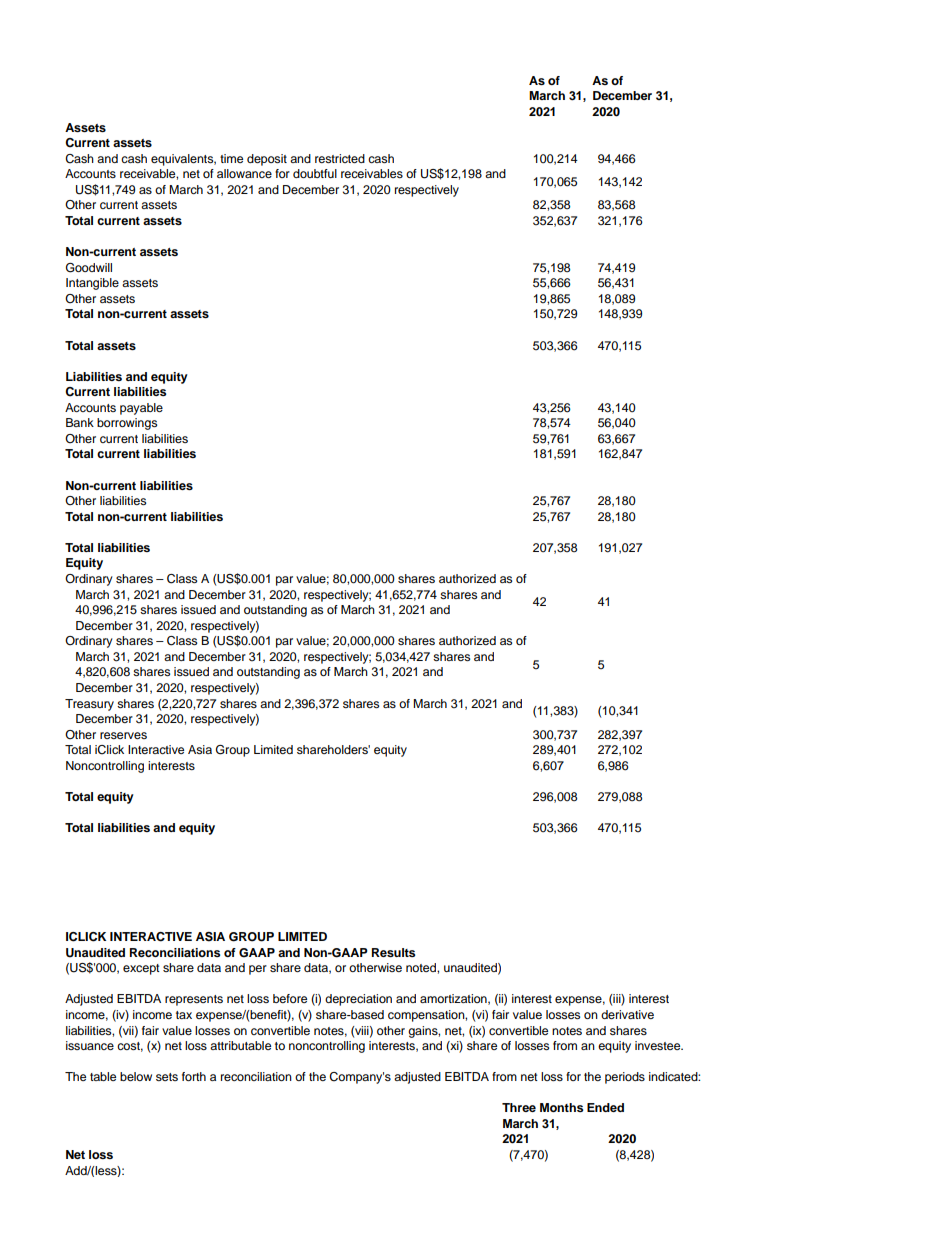  What do you see at coordinates (136, 1076) in the page?
I see `below` at bounding box center [136, 1076].
